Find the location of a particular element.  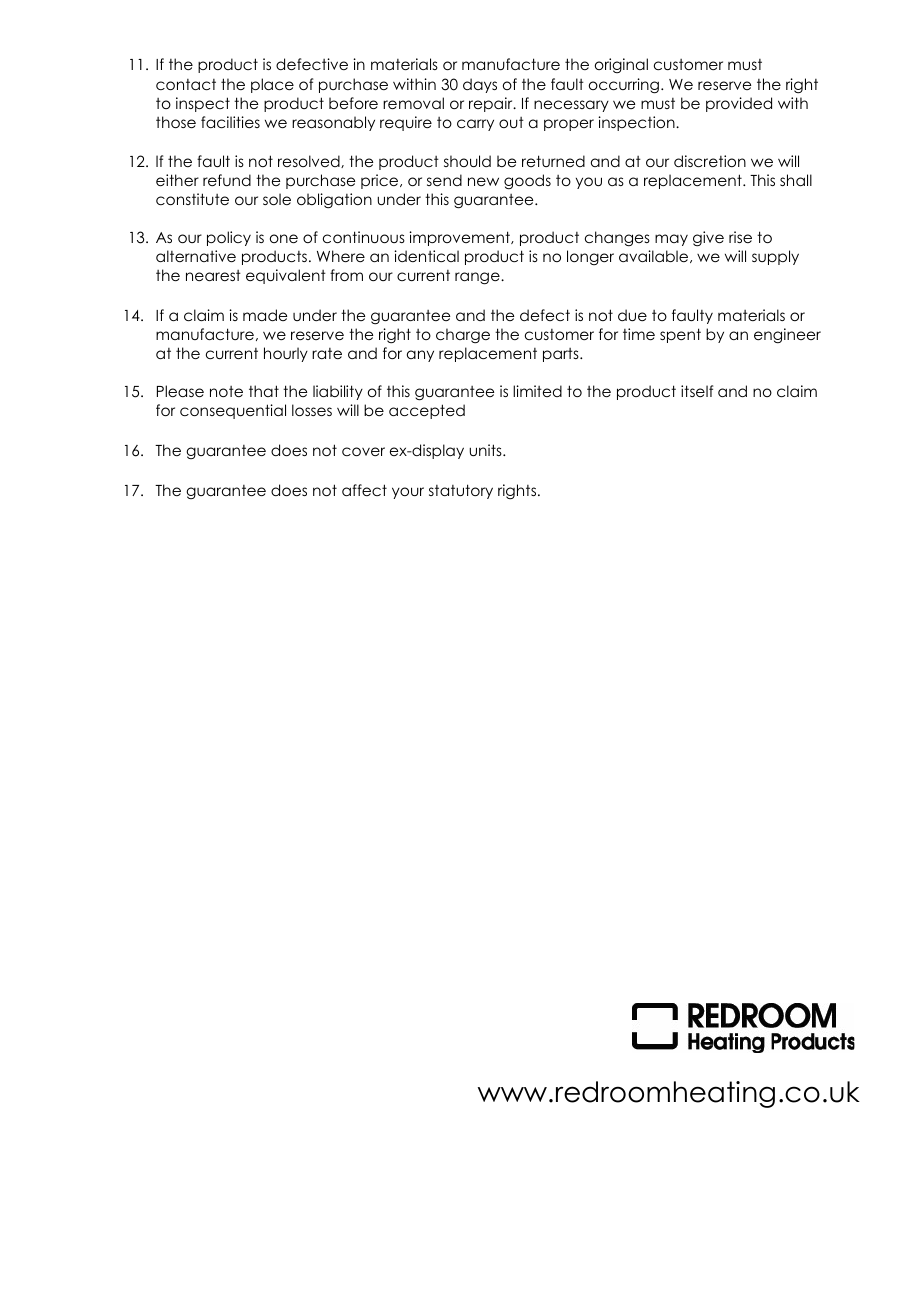

refund is located at coordinates (227, 180).
